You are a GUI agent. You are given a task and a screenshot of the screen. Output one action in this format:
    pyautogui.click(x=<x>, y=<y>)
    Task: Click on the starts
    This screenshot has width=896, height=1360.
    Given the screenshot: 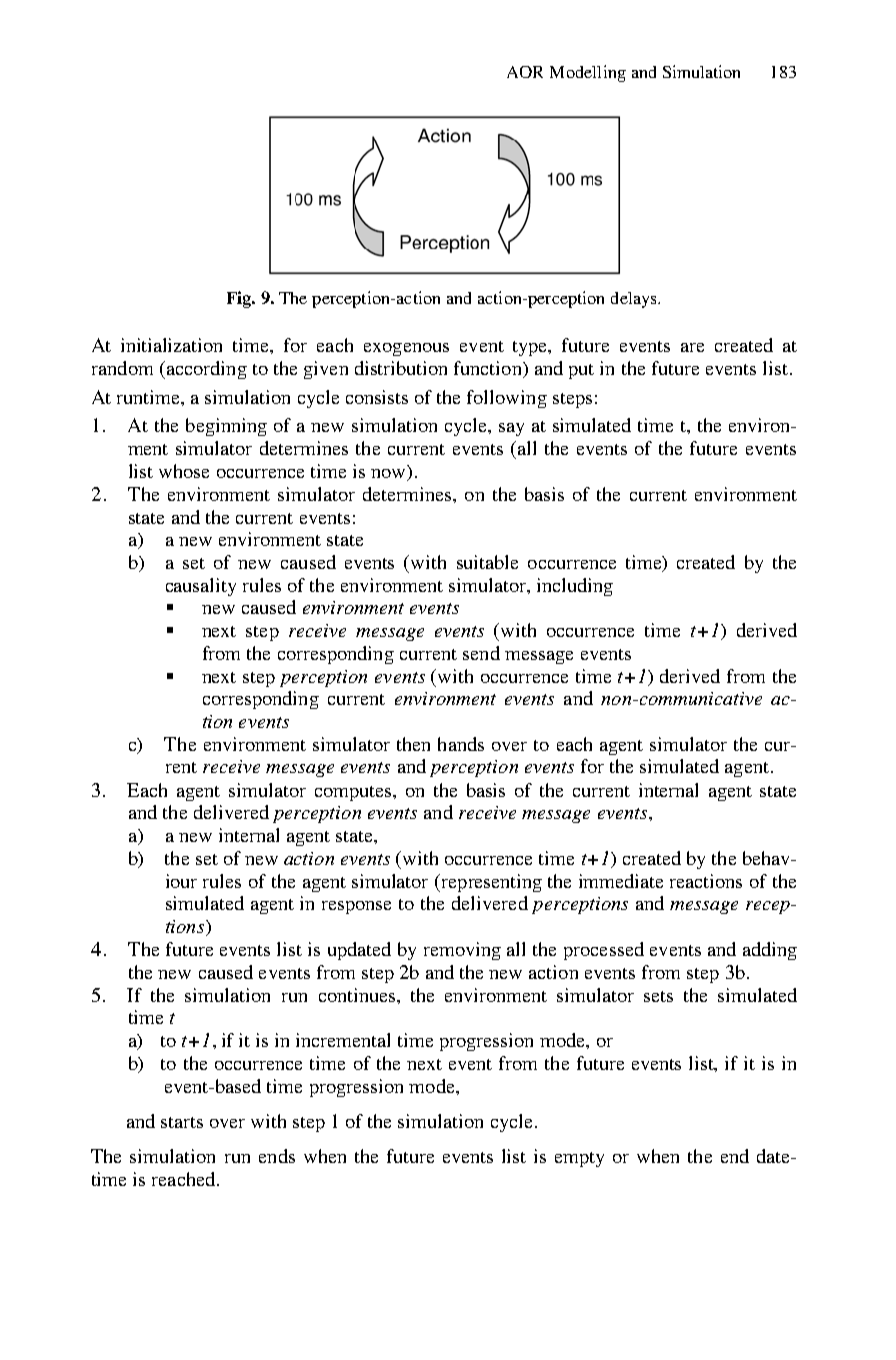 What is the action you would take?
    pyautogui.click(x=182, y=1122)
